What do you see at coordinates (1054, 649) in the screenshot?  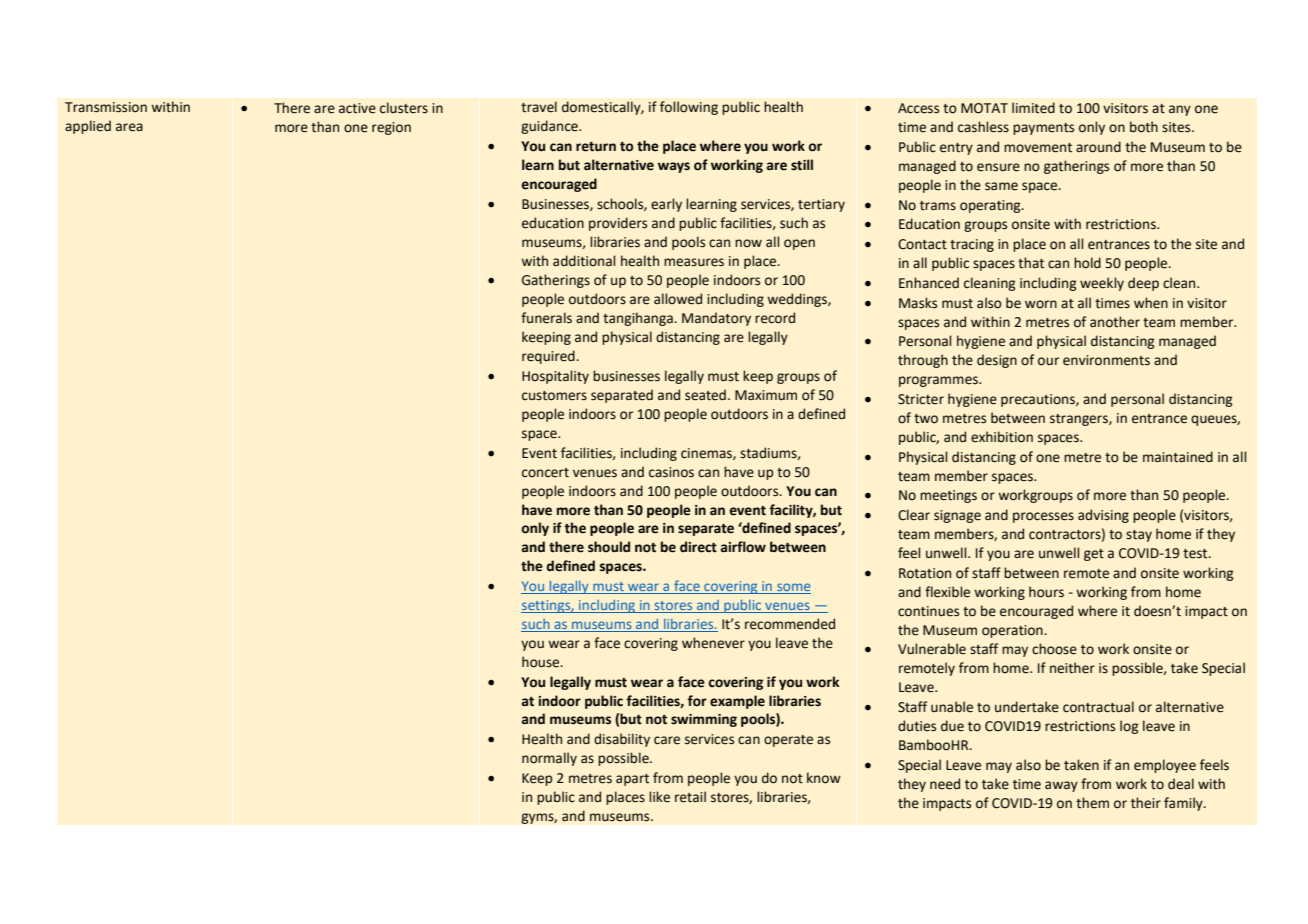 I see `choose` at bounding box center [1054, 649].
